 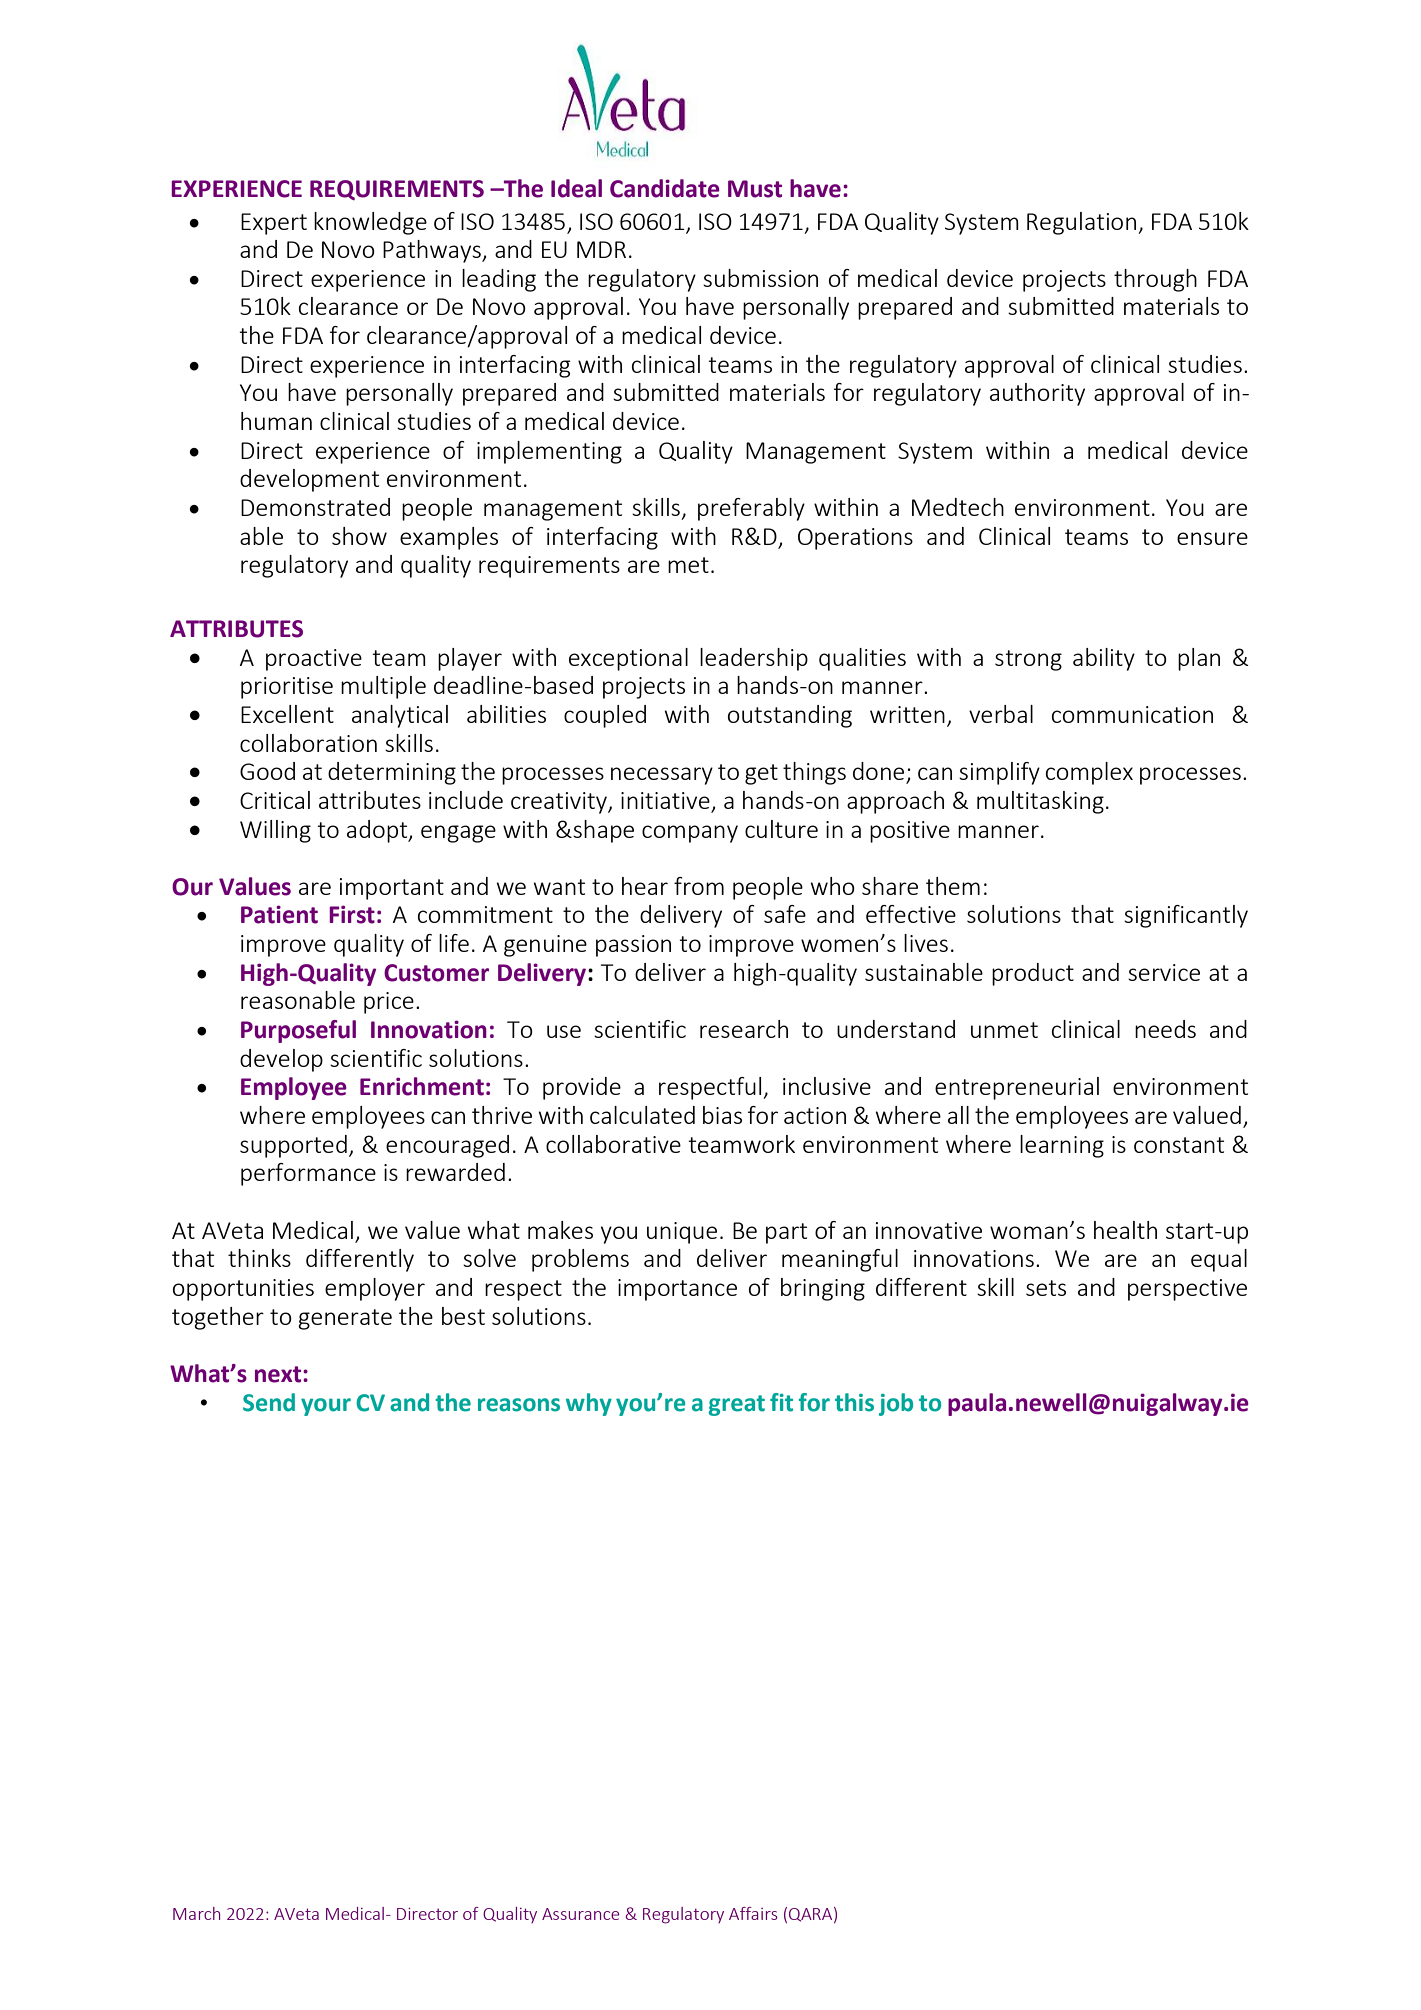 I want to click on Expert, so click(x=274, y=224).
